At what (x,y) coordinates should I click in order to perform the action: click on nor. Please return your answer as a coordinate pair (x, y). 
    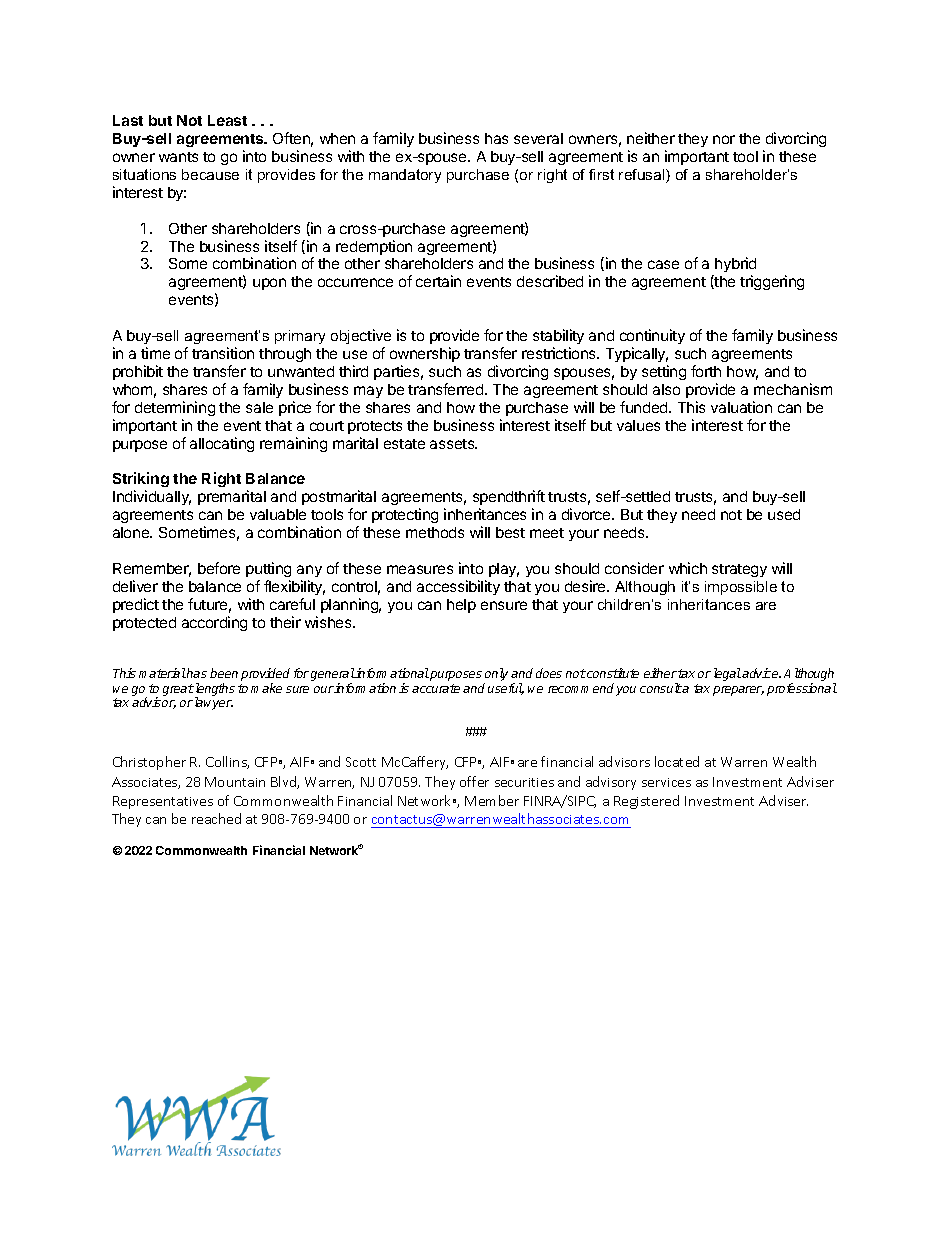
    Looking at the image, I should click on (724, 139).
